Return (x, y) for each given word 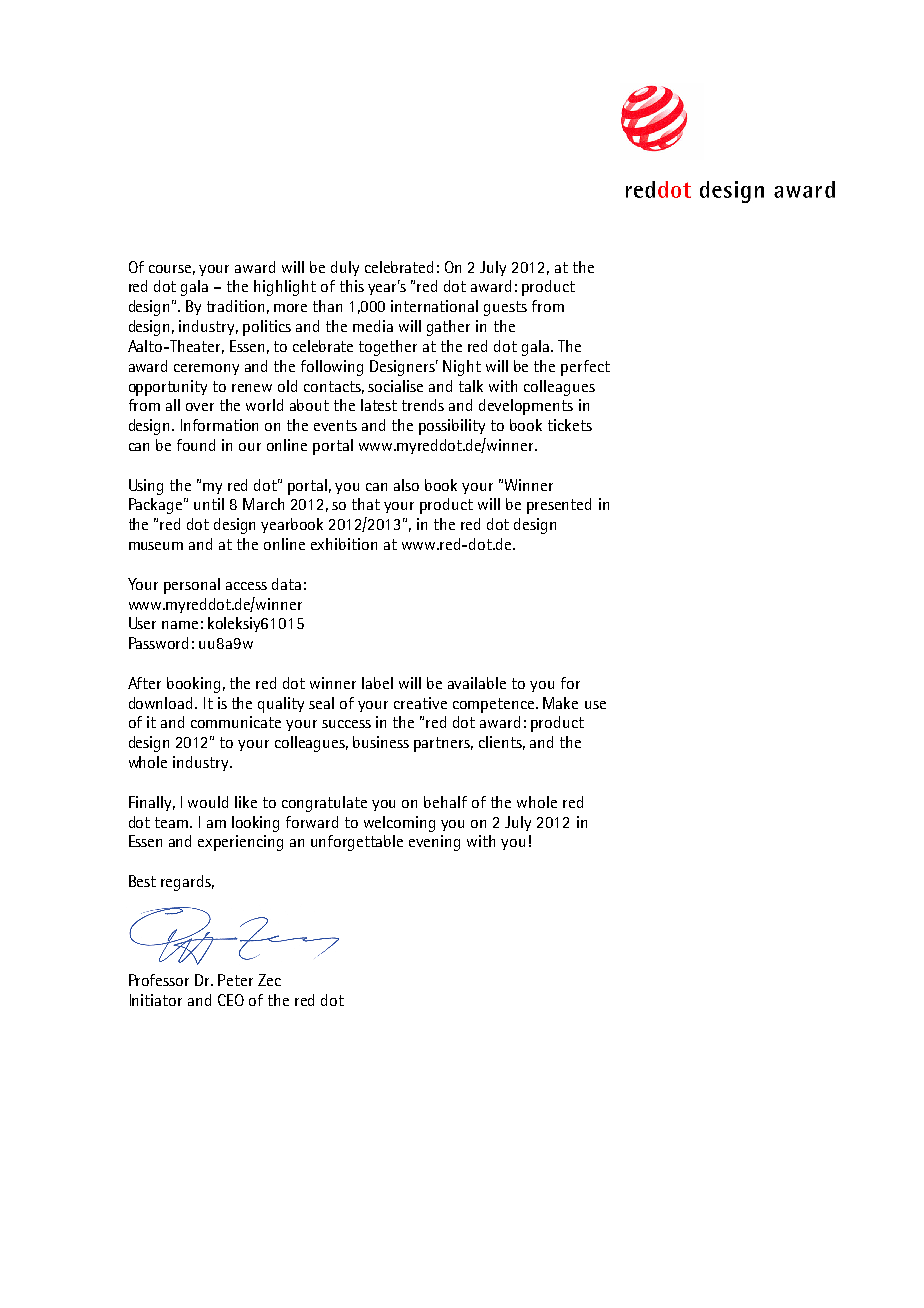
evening (434, 843)
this (352, 286)
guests (505, 308)
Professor (159, 980)
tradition (235, 306)
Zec (269, 980)
